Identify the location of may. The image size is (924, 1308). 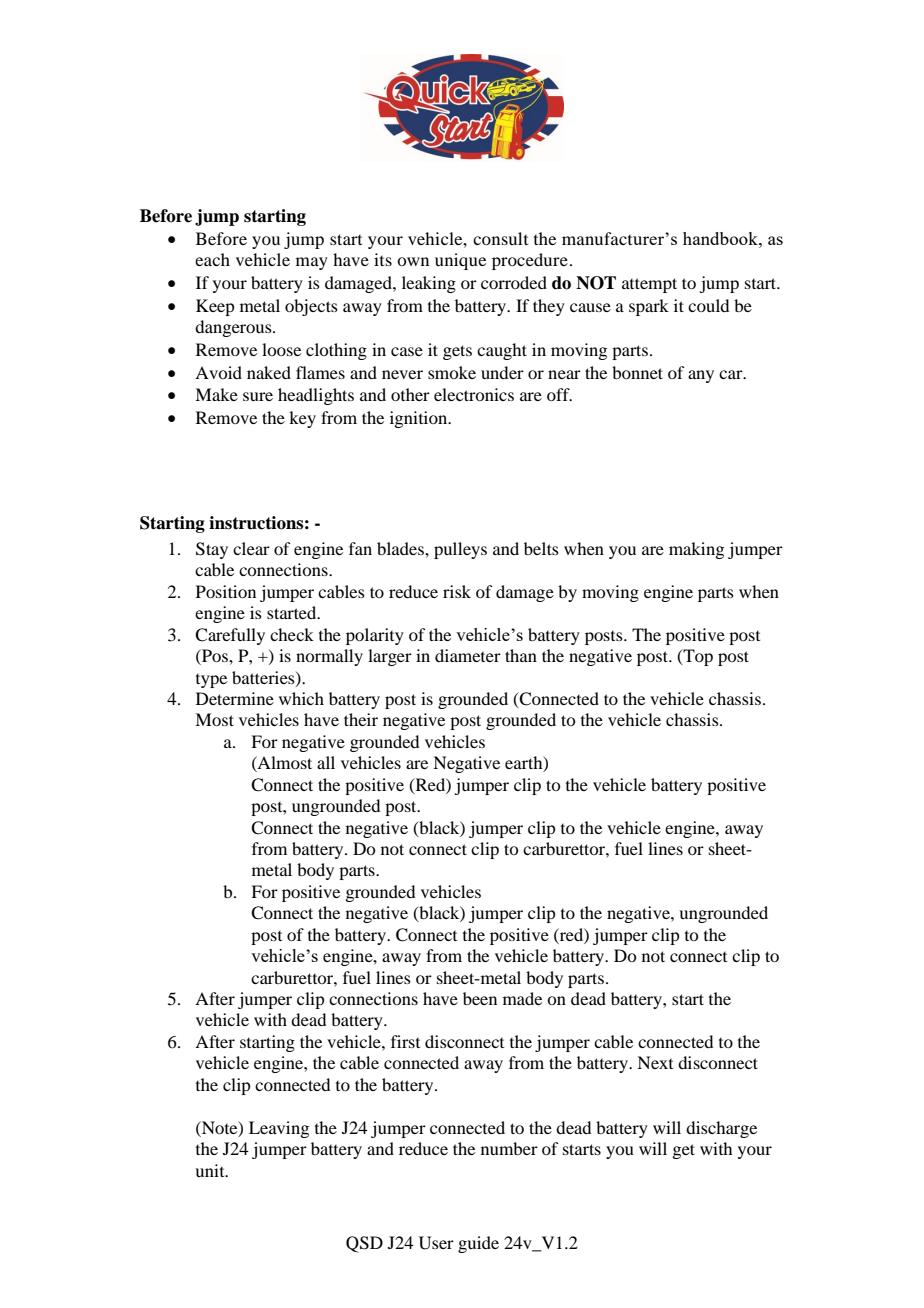
(312, 263).
